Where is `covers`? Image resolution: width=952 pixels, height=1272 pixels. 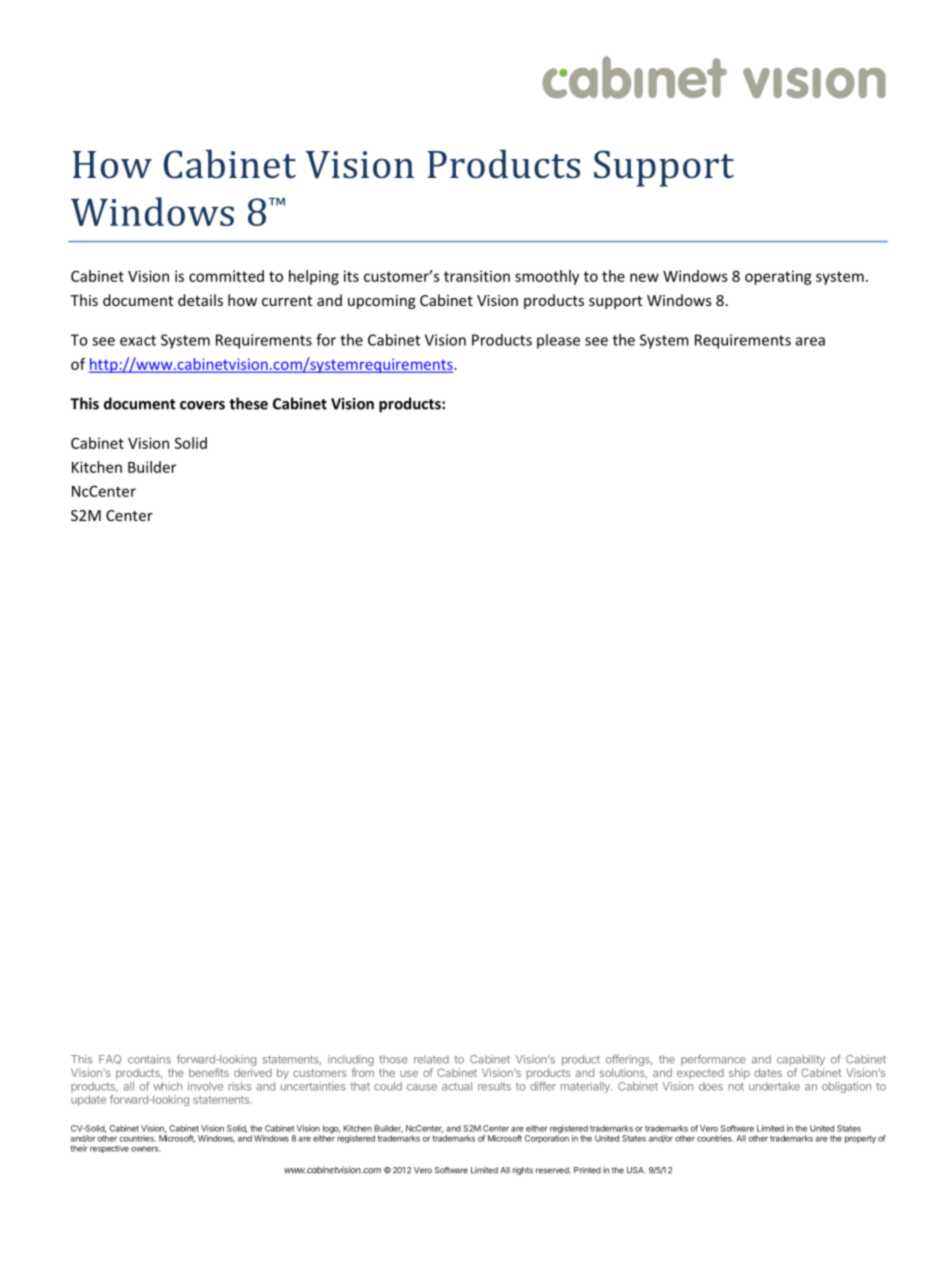
covers is located at coordinates (202, 405).
